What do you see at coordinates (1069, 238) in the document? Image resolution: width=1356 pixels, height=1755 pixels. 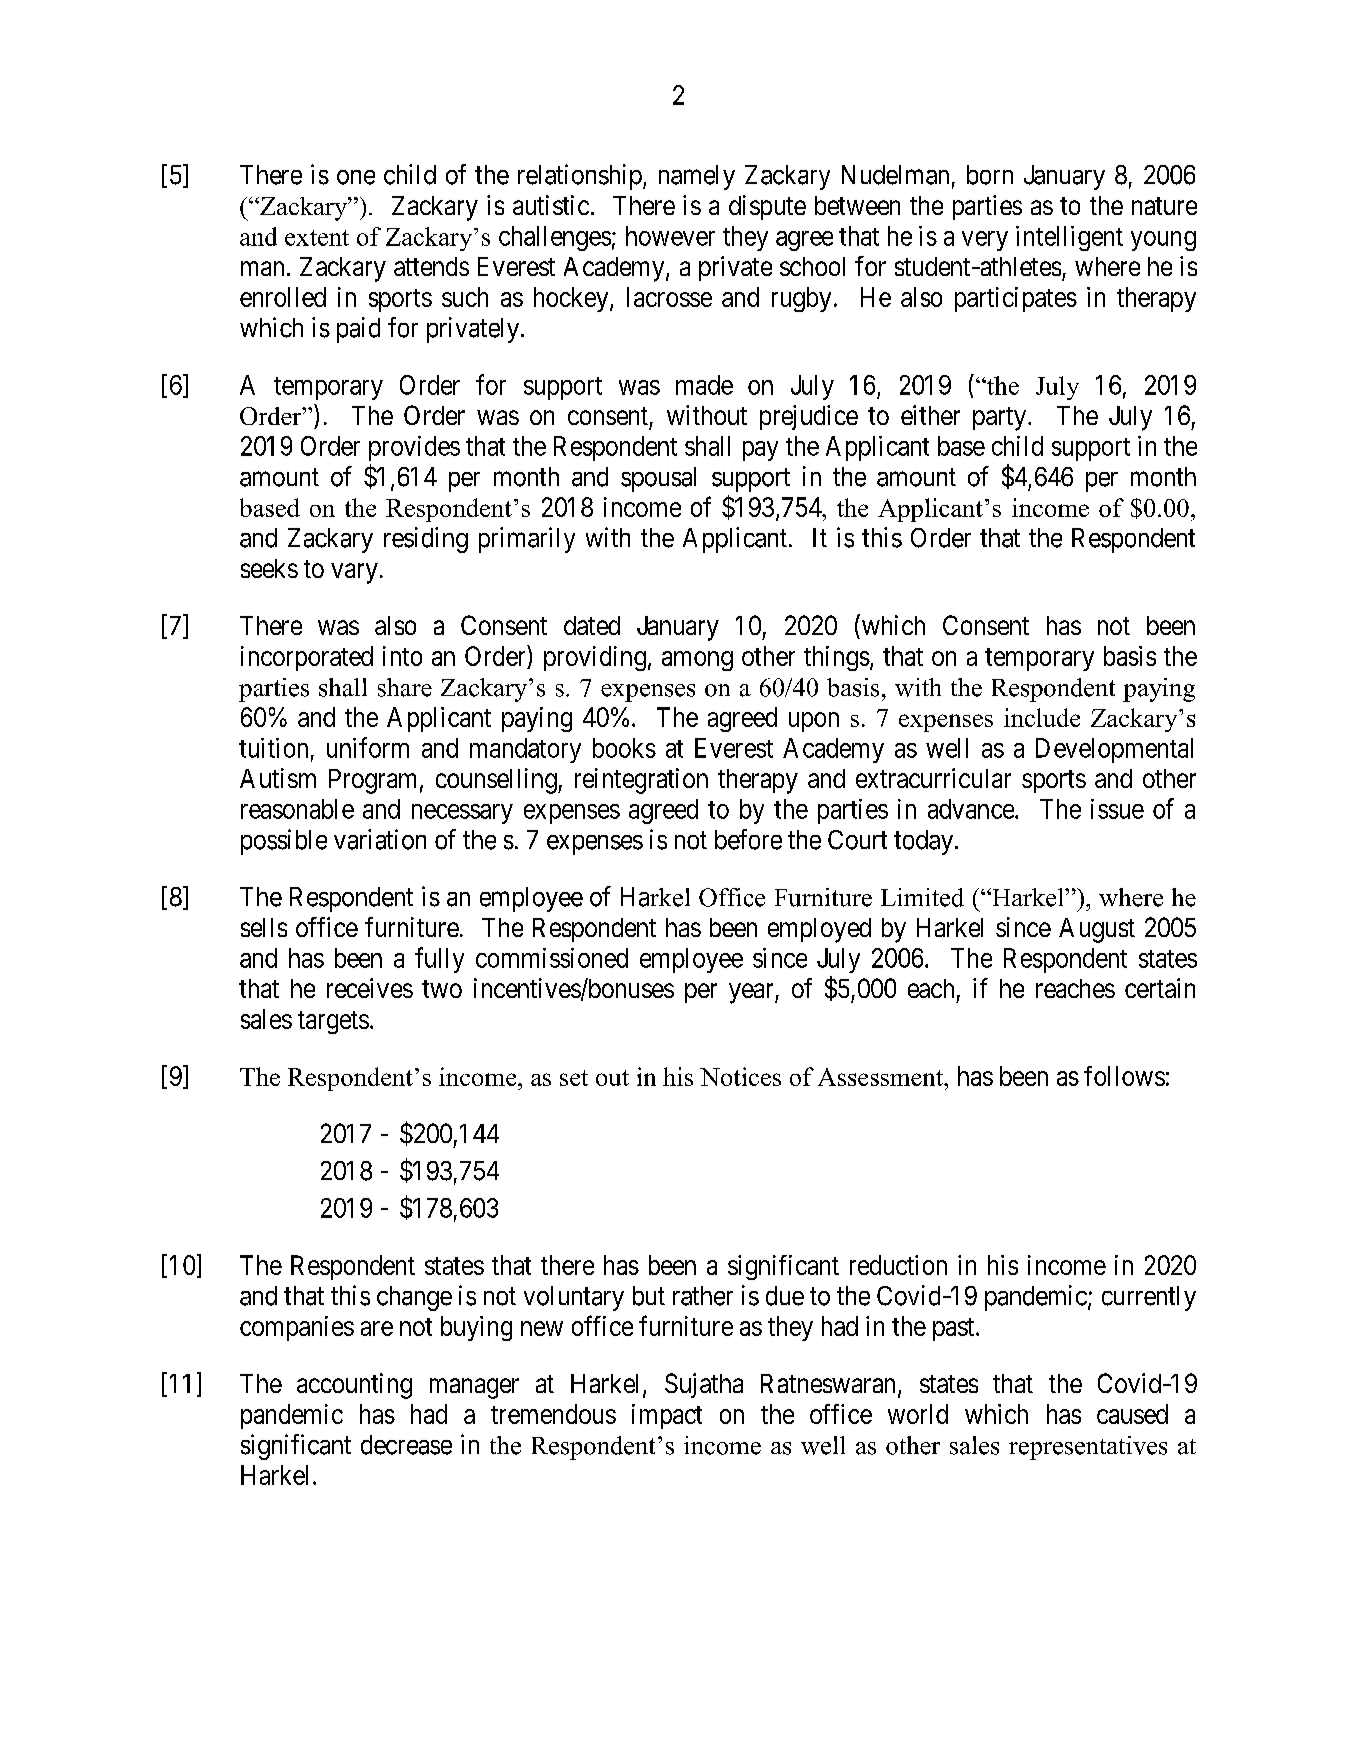 I see `intelligent` at bounding box center [1069, 238].
